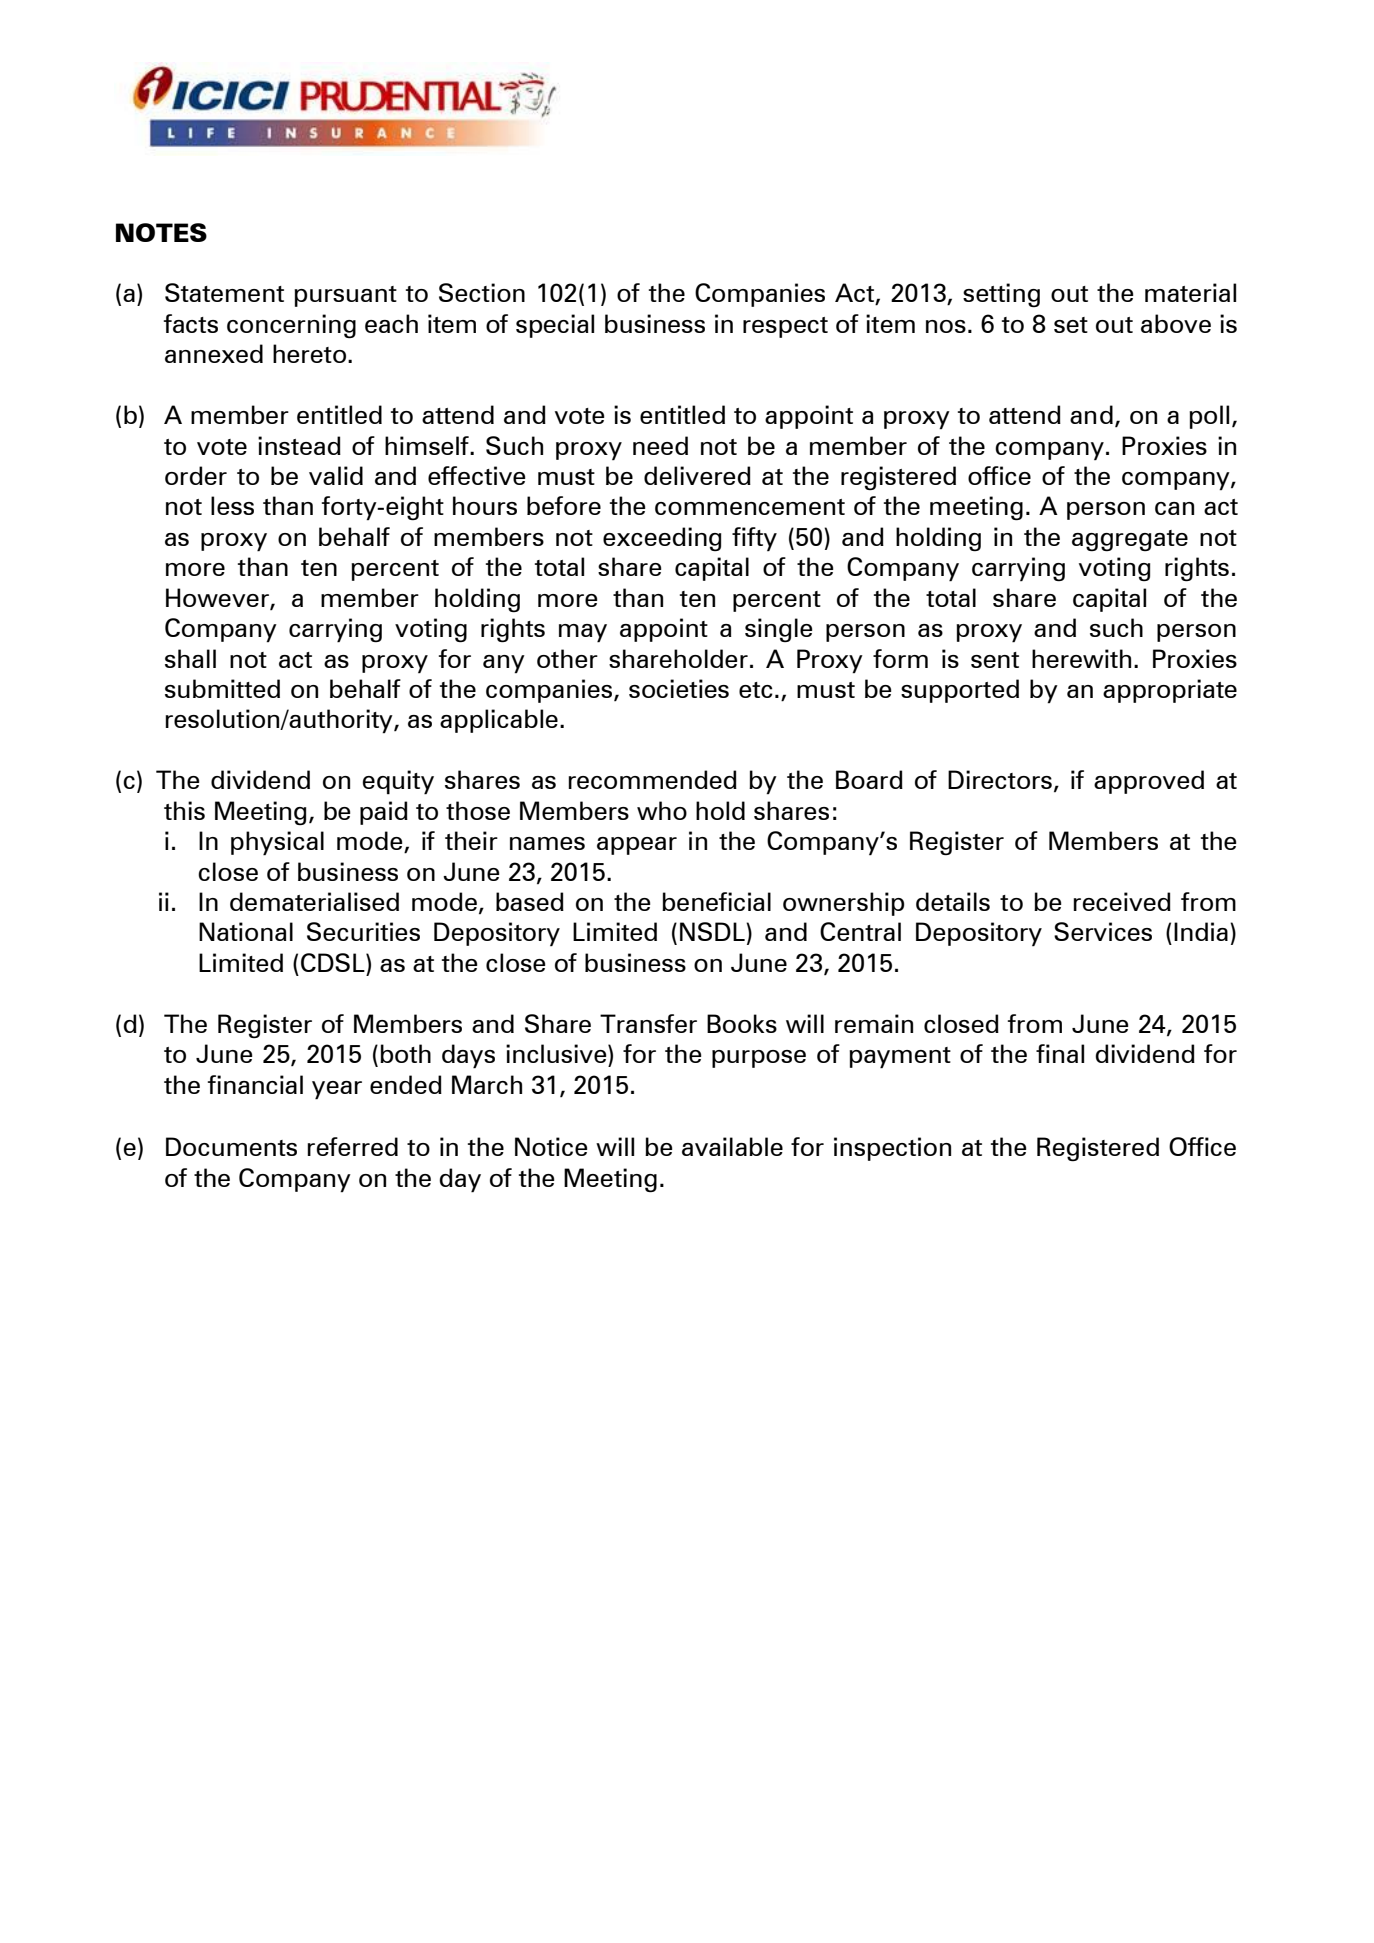 This document has width=1374, height=1943. Describe the element at coordinates (222, 688) in the document. I see `submitted` at that location.
